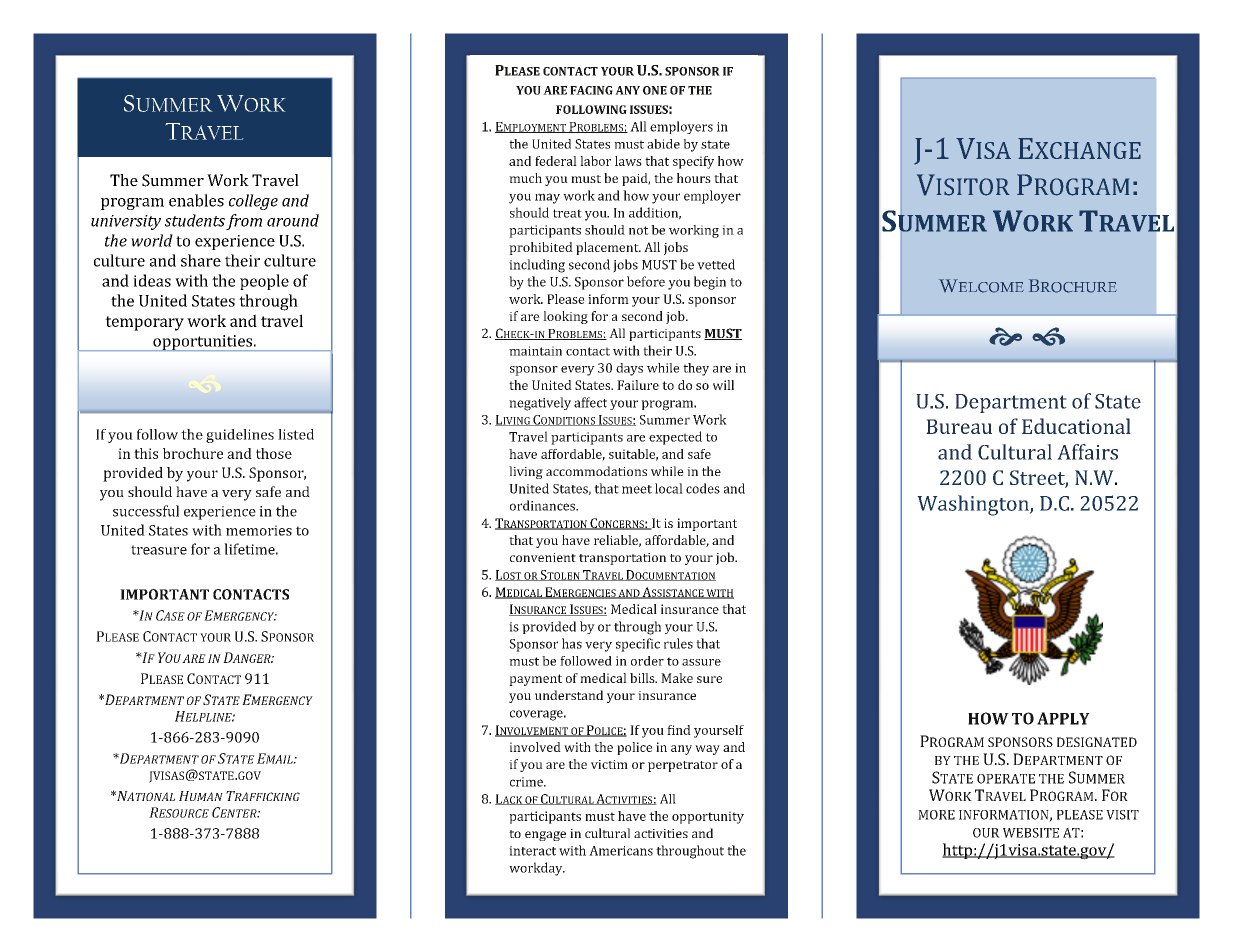  I want to click on days, so click(629, 369).
